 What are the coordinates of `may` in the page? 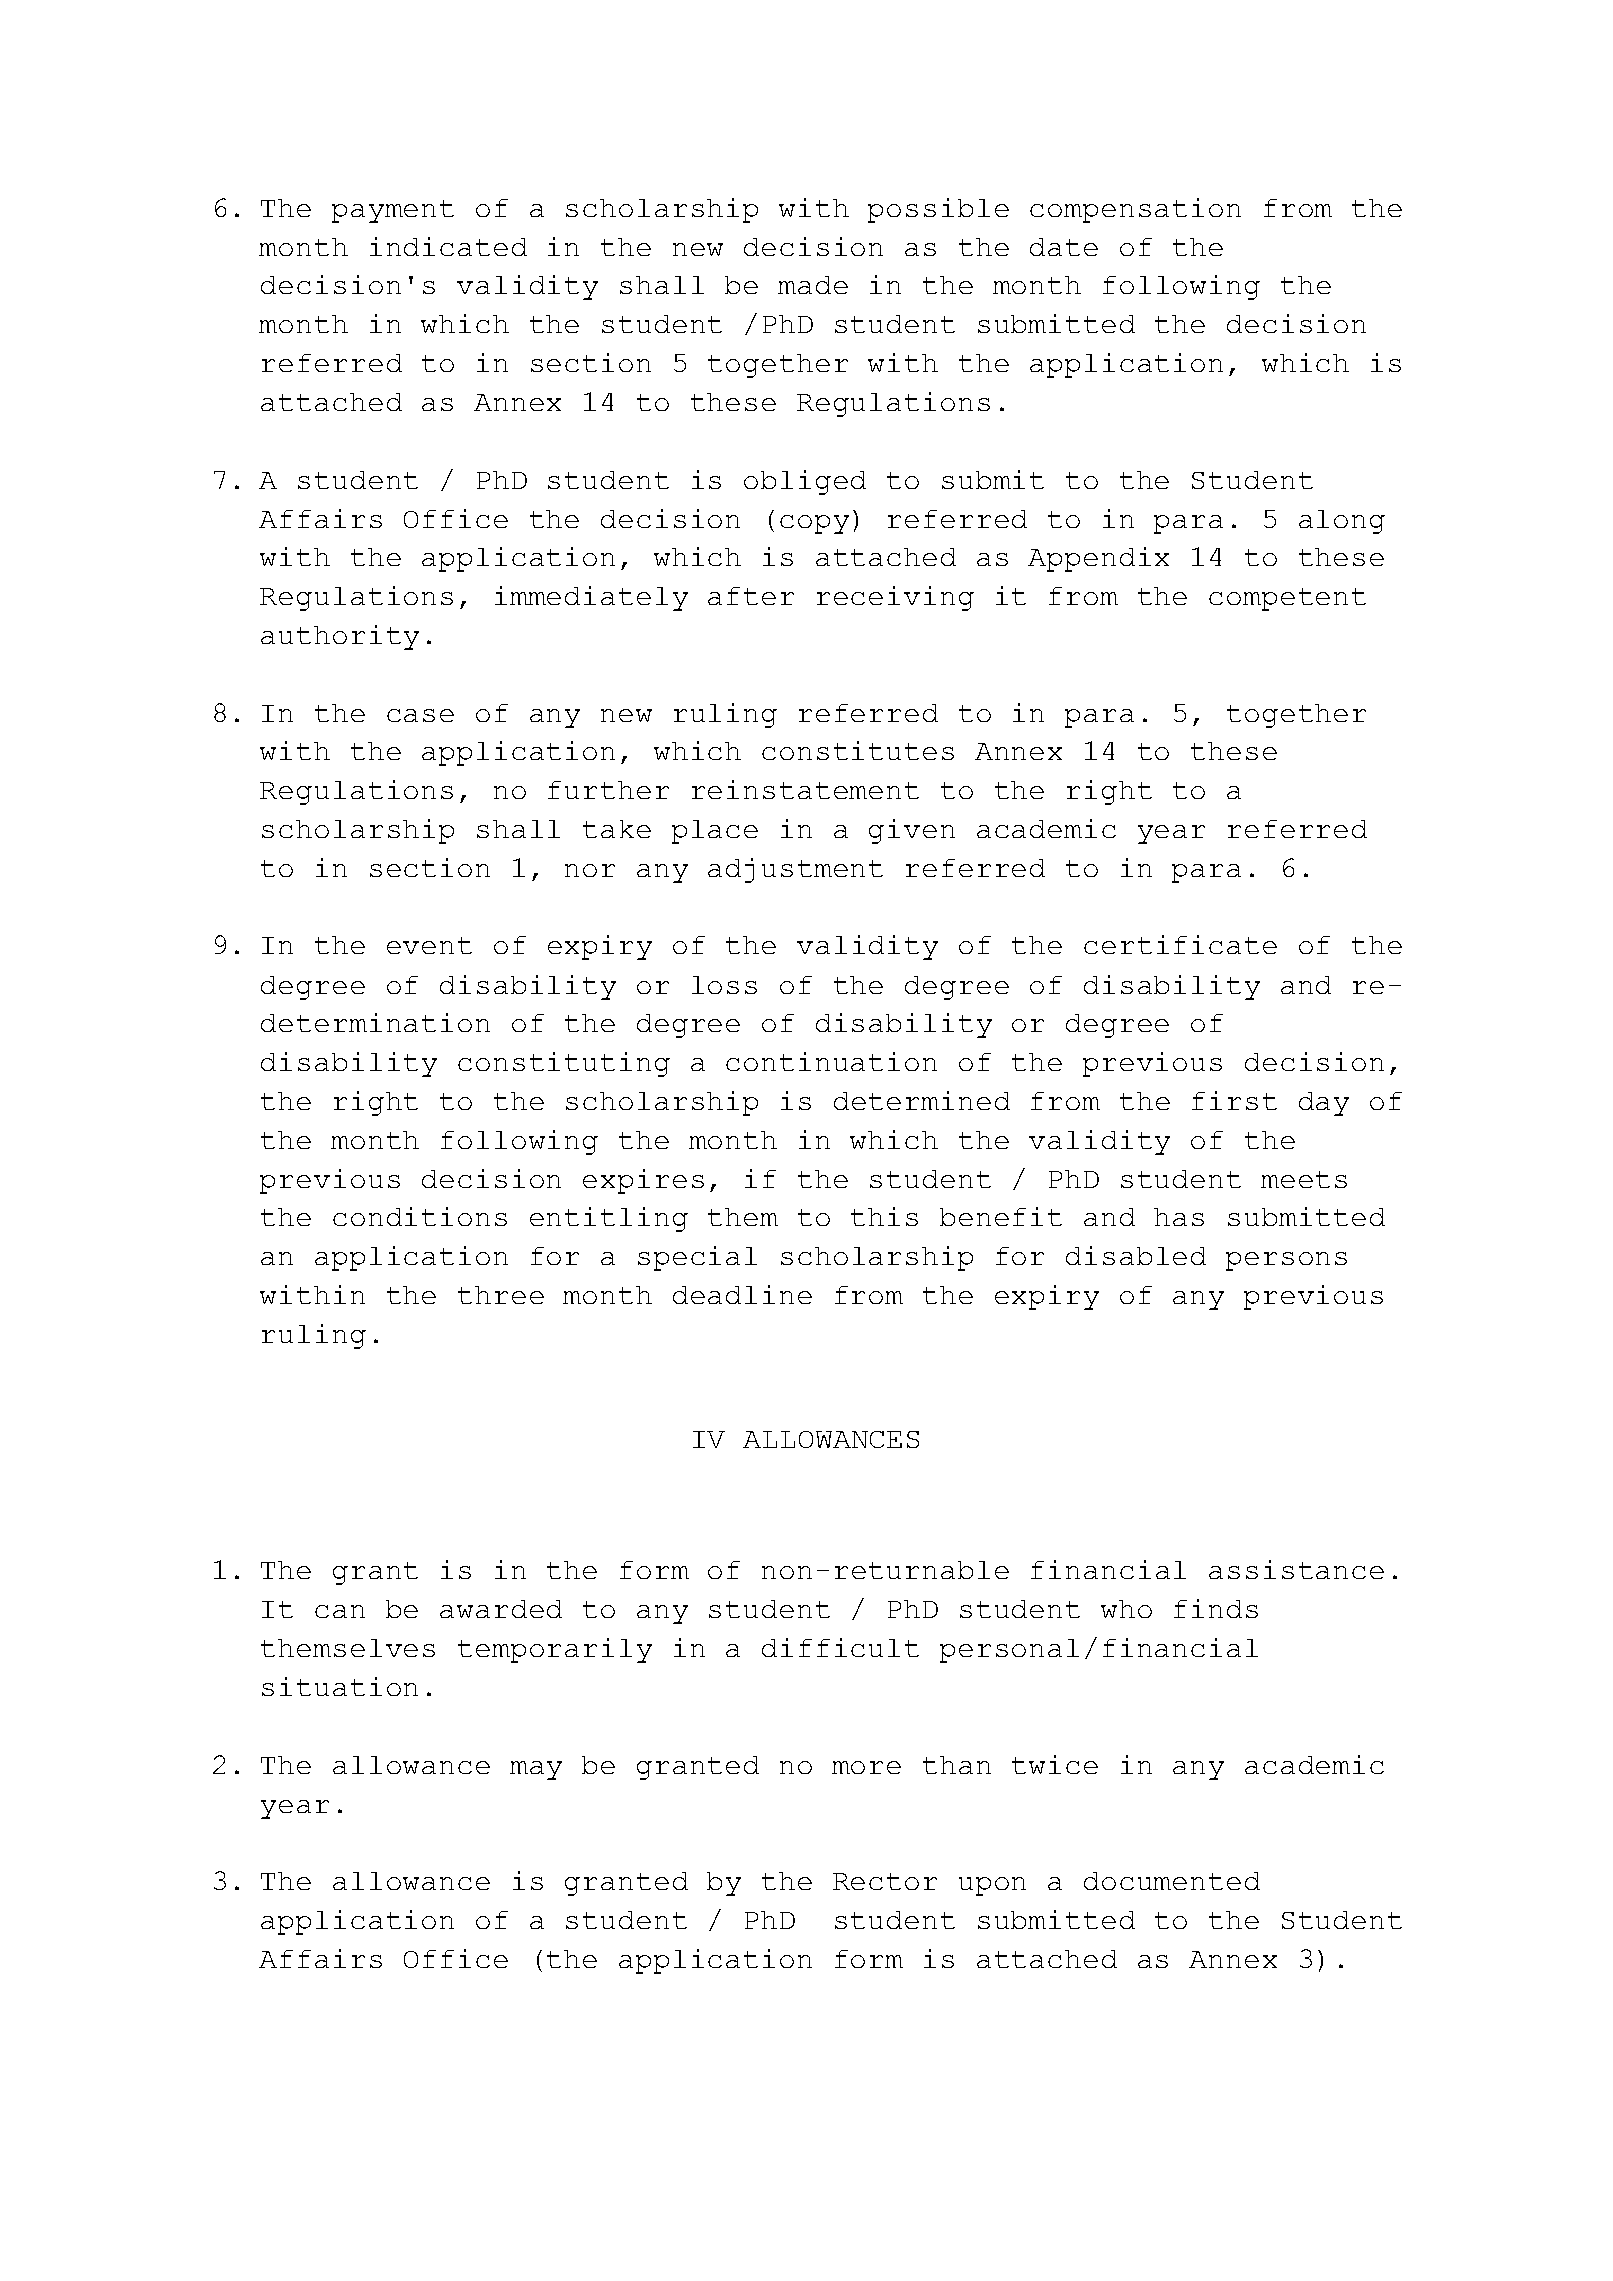 It's located at (536, 1770).
